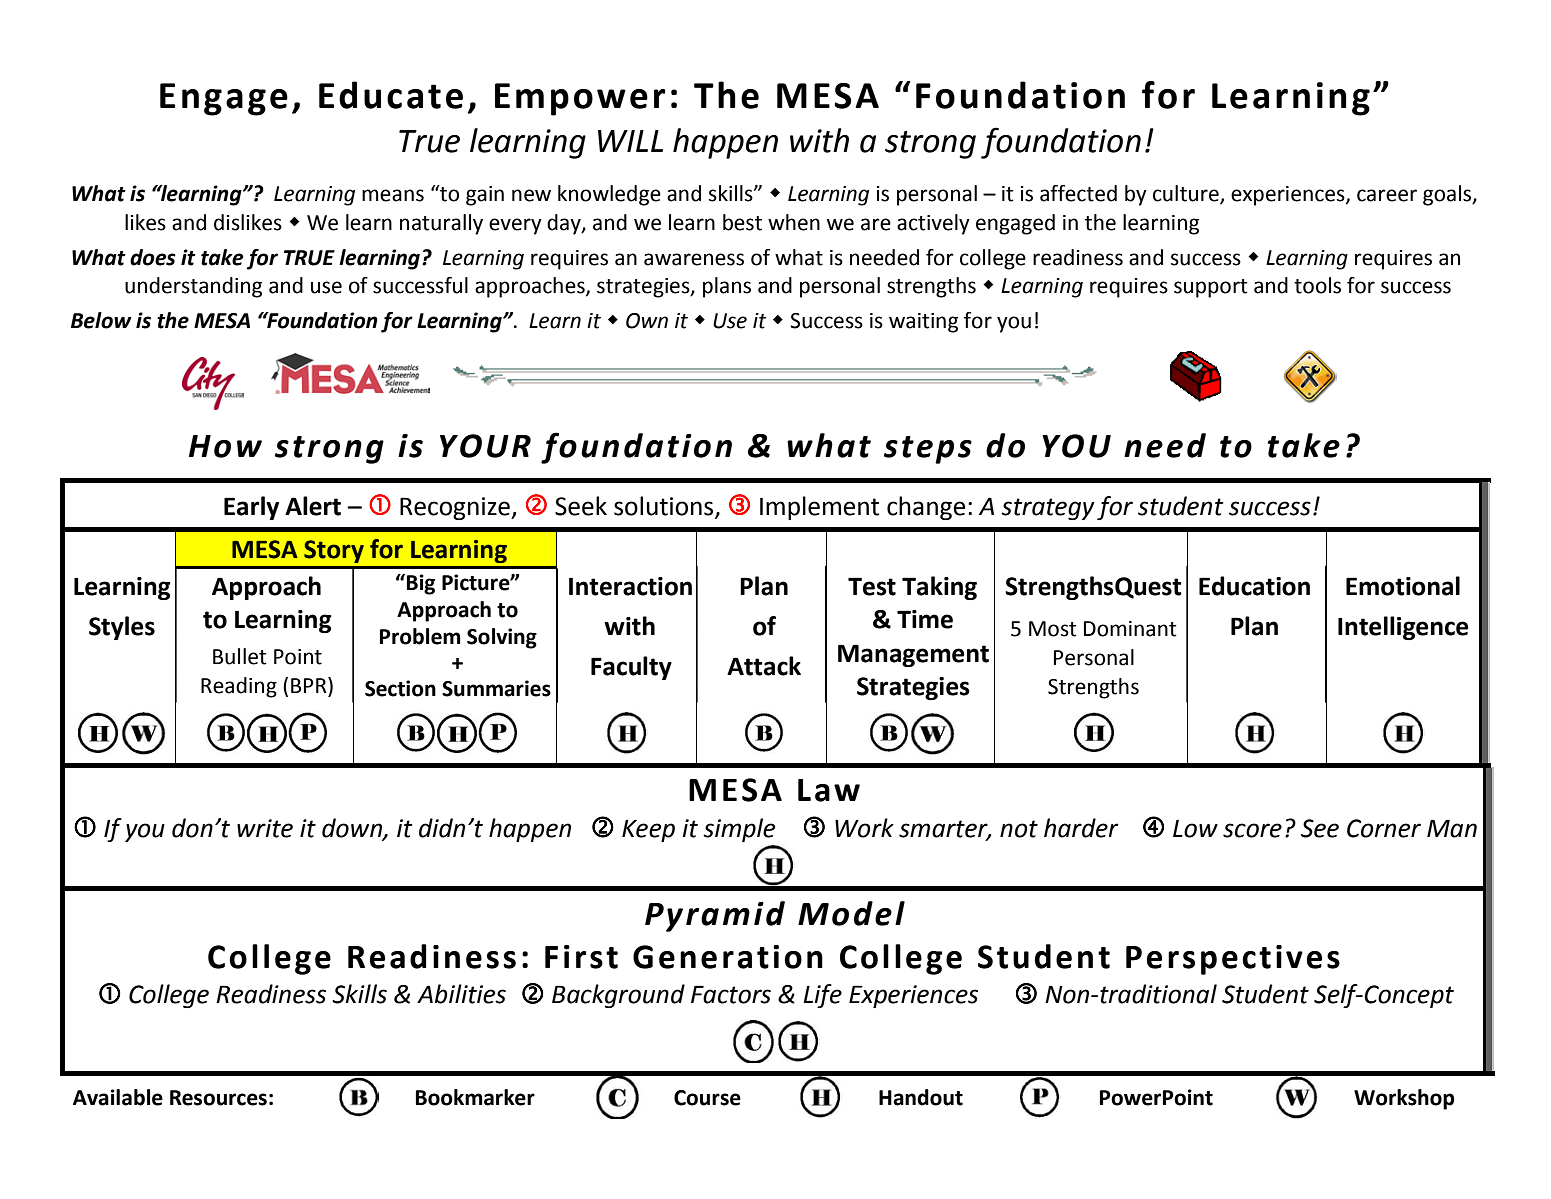  I want to click on How, so click(225, 446).
